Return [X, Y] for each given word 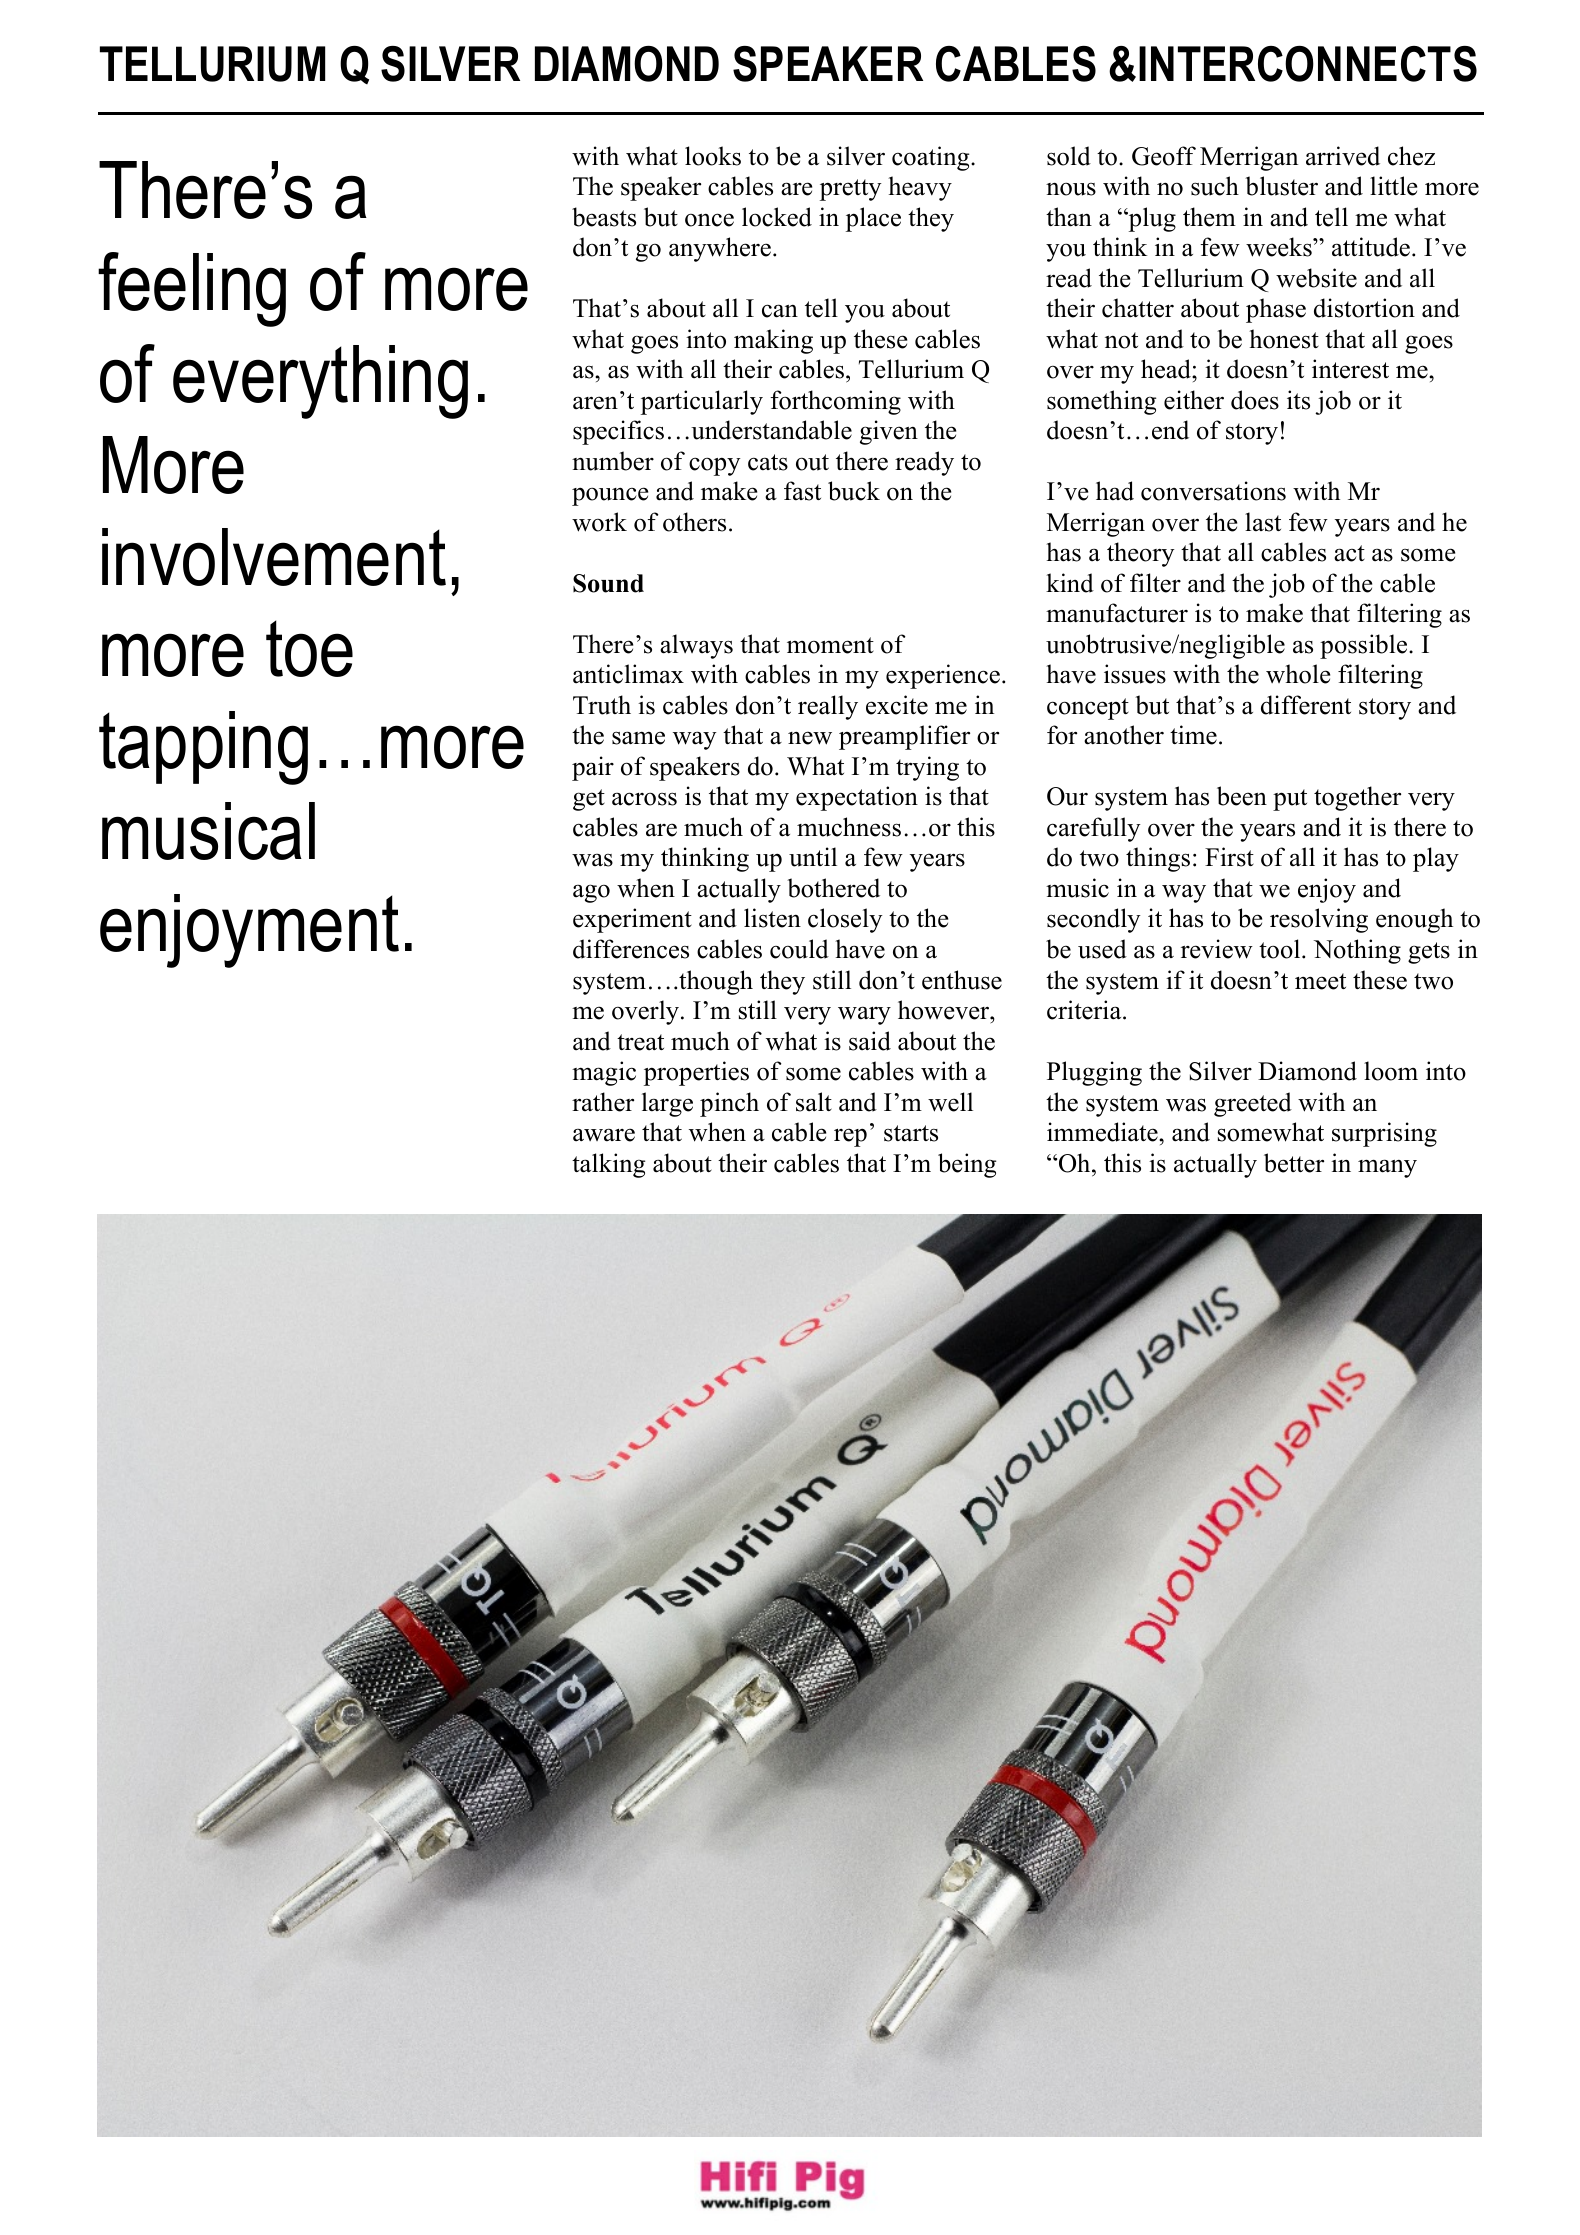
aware [604, 1135]
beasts [604, 217]
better [1294, 1163]
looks [713, 156]
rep [850, 1137]
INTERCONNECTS [1308, 64]
